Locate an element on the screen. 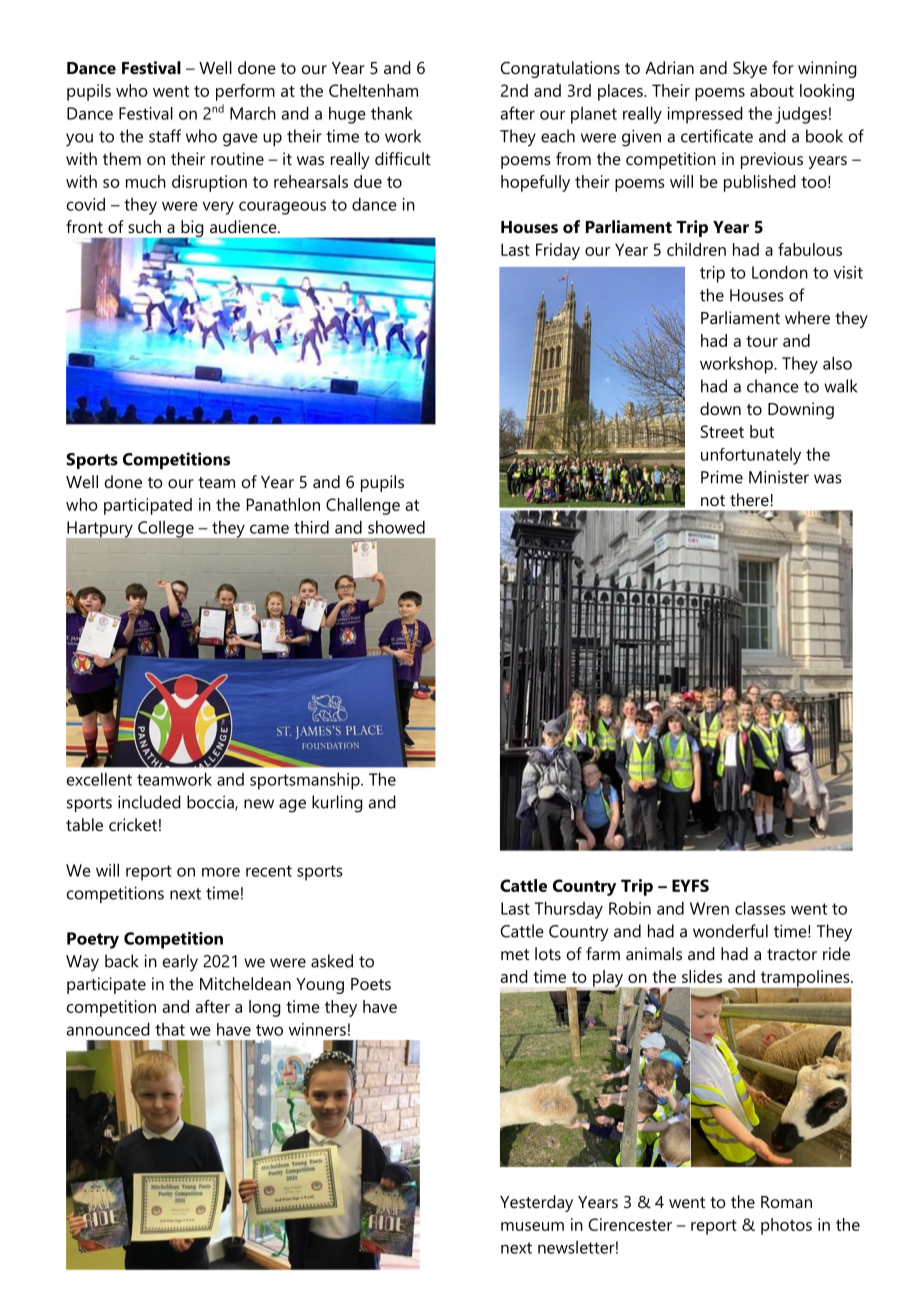 This screenshot has height=1308, width=924. chance is located at coordinates (773, 386).
